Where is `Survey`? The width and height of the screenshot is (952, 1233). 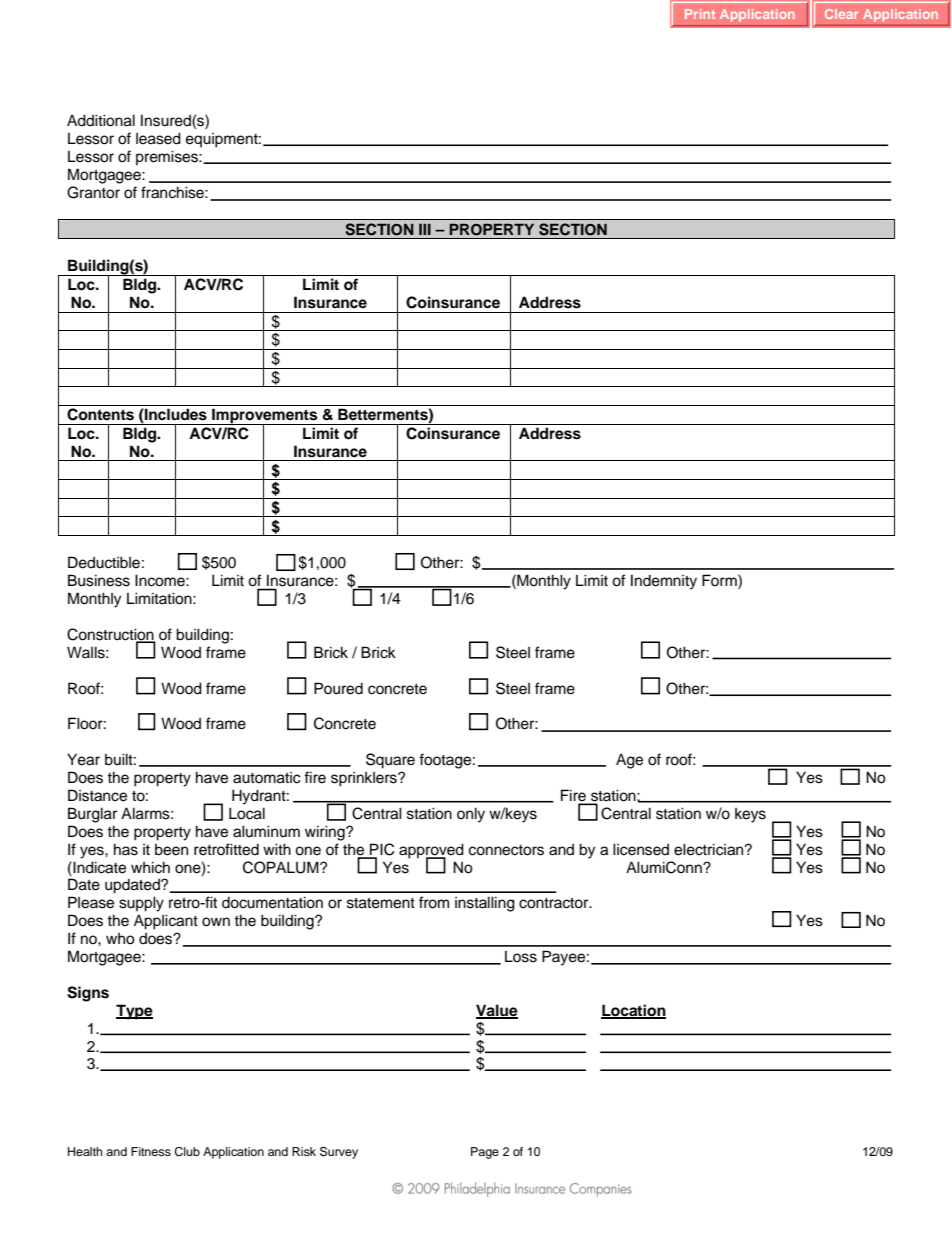 Survey is located at coordinates (339, 1153).
